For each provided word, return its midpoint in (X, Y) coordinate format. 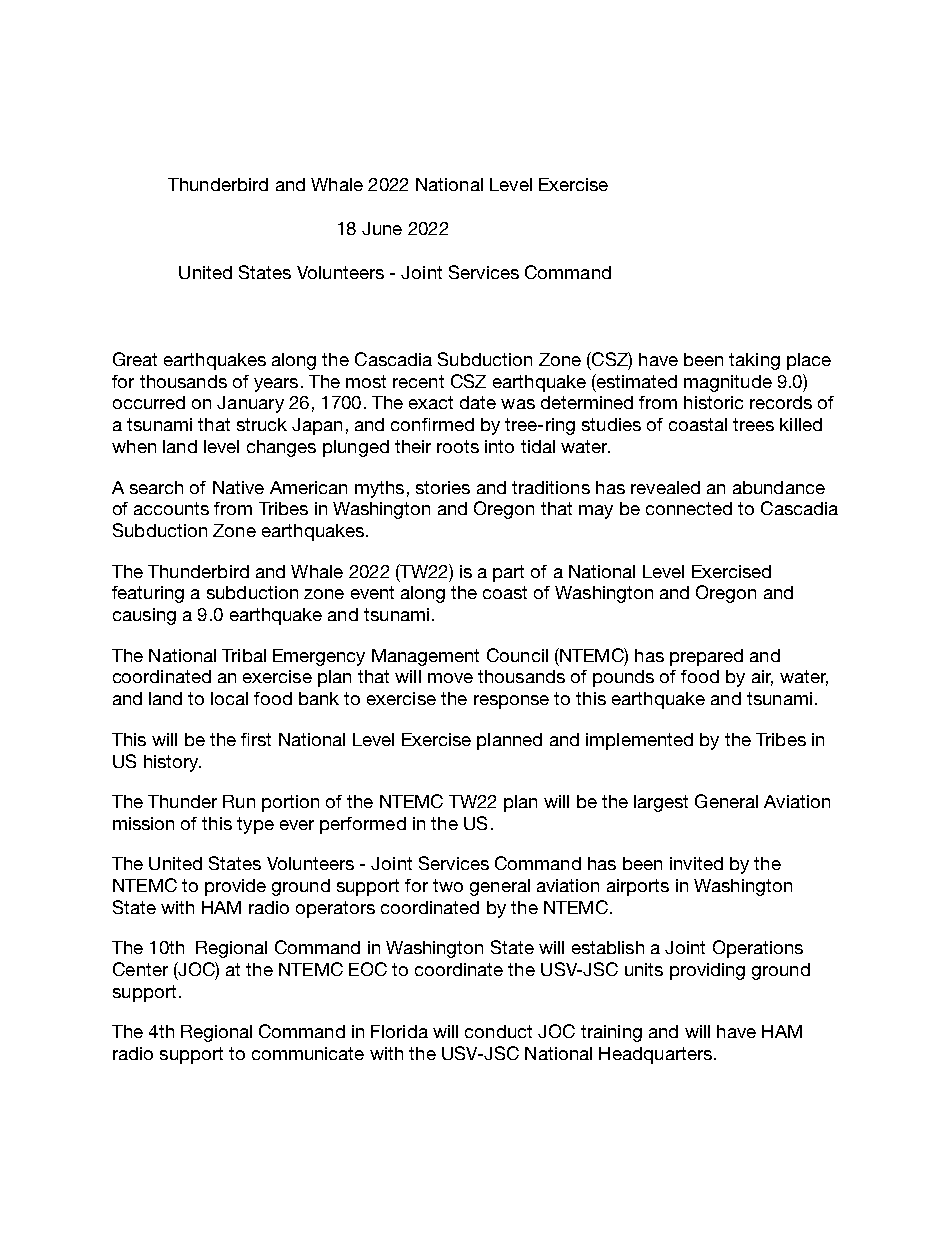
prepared (706, 657)
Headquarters (655, 1055)
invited (696, 863)
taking (754, 361)
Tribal (244, 655)
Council (517, 655)
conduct (498, 1031)
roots (458, 446)
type (255, 825)
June (382, 228)
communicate (308, 1053)
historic (713, 402)
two (448, 885)
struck (262, 424)
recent (418, 381)
